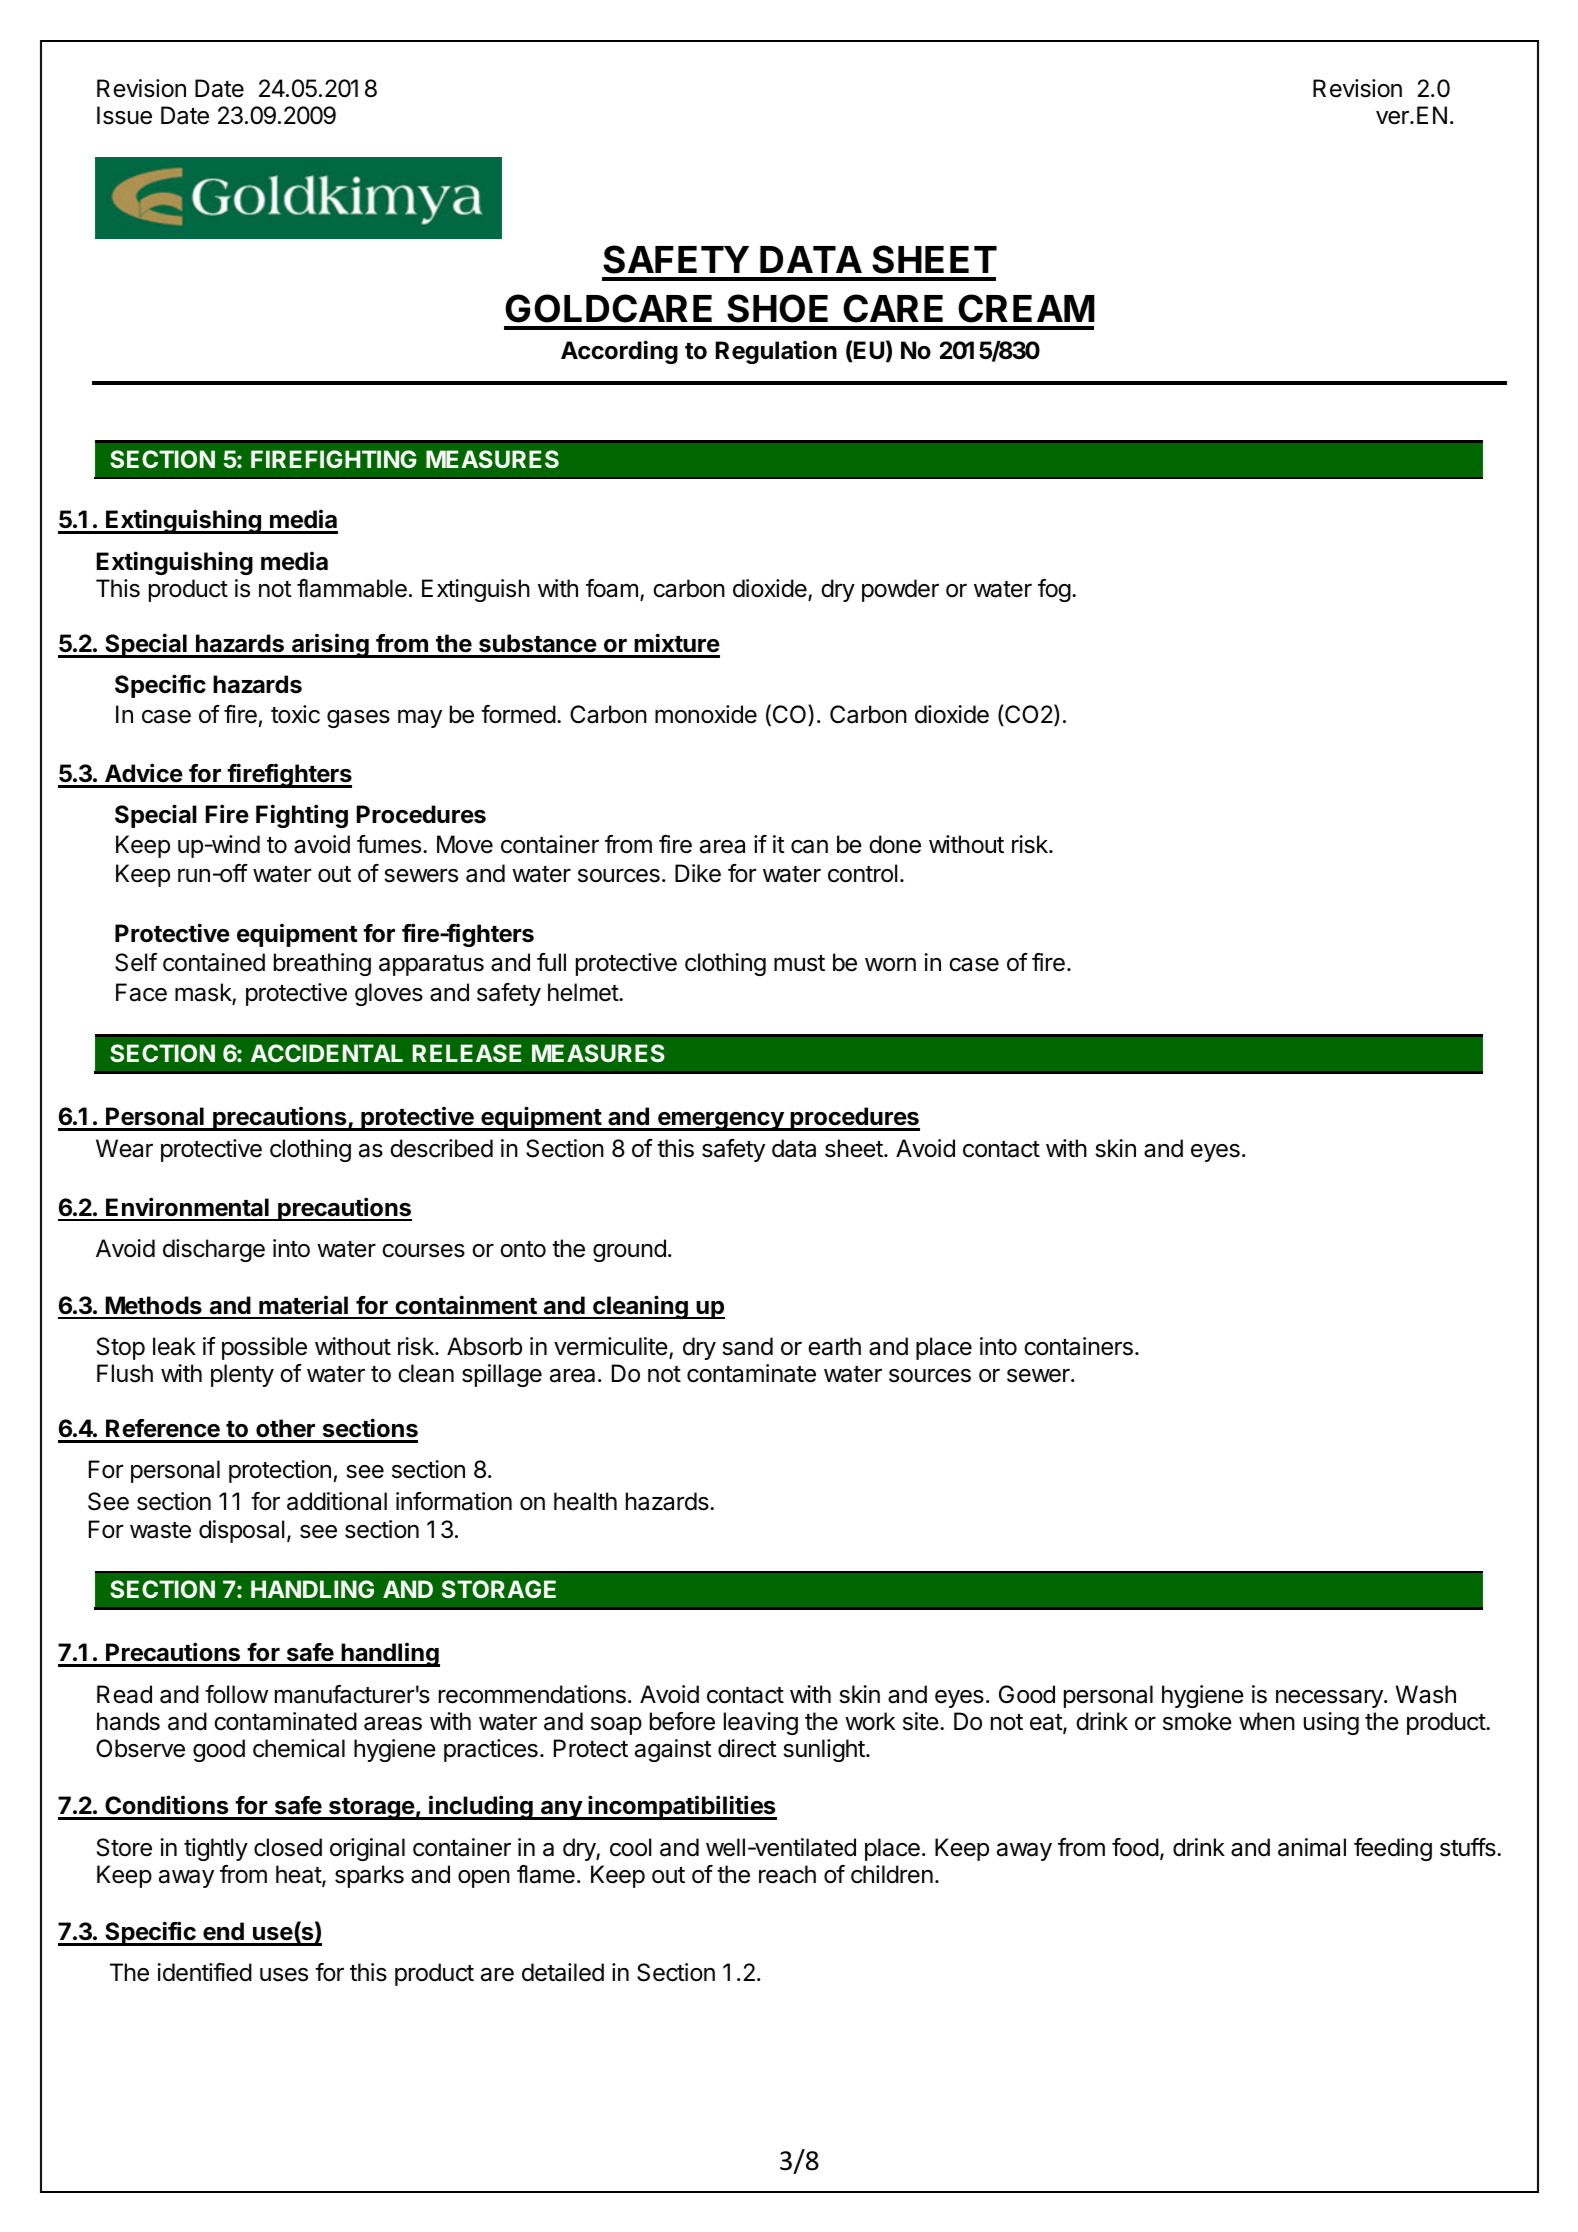 The width and height of the screenshot is (1578, 2232). What do you see at coordinates (834, 1346) in the screenshot?
I see `earth` at bounding box center [834, 1346].
